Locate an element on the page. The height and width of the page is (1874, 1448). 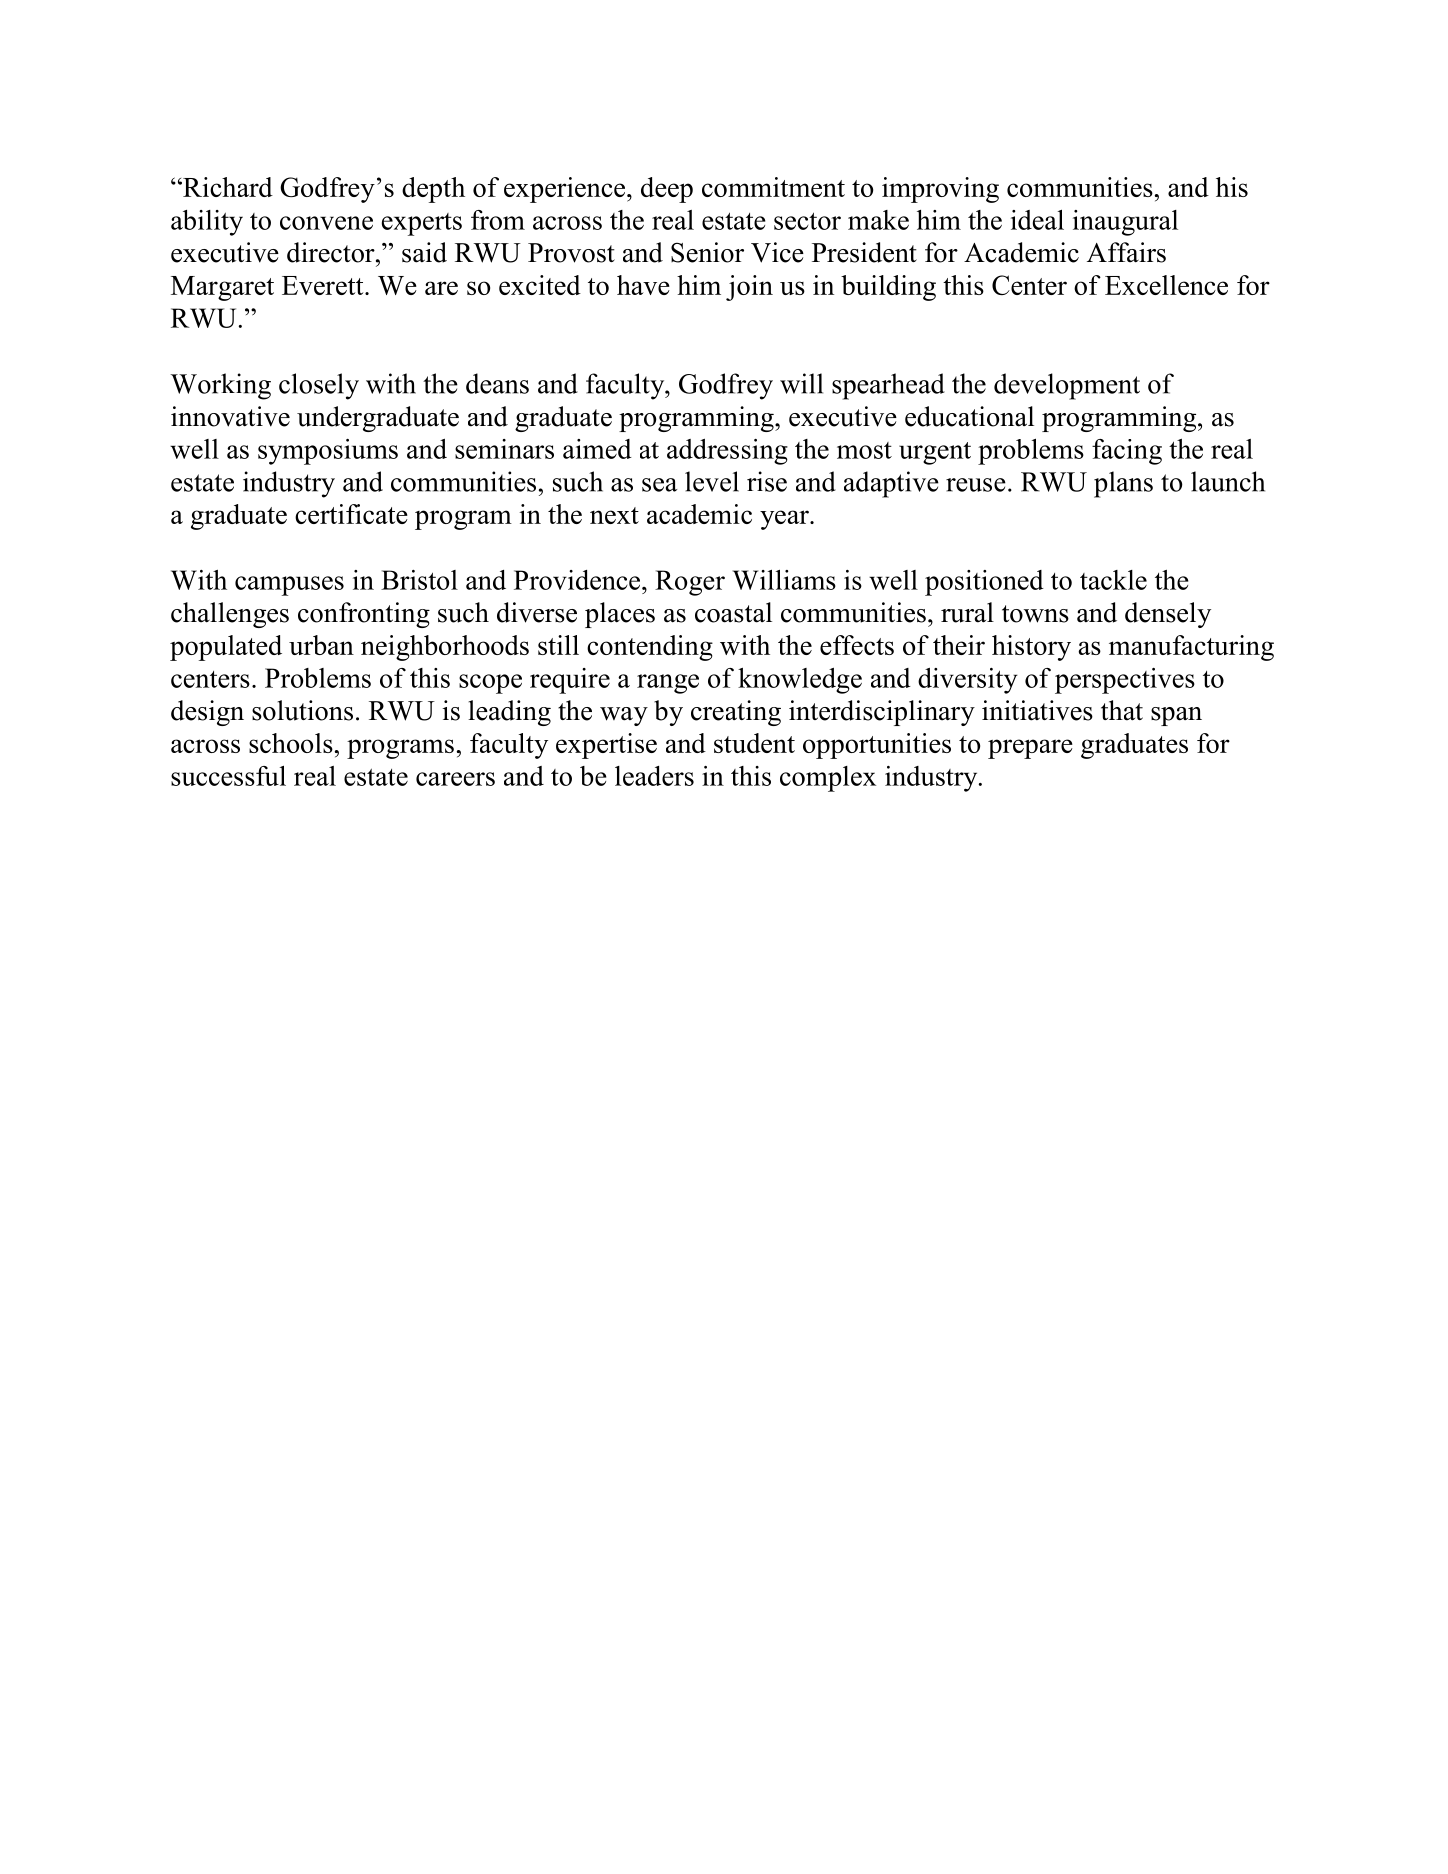
convene is located at coordinates (326, 223).
